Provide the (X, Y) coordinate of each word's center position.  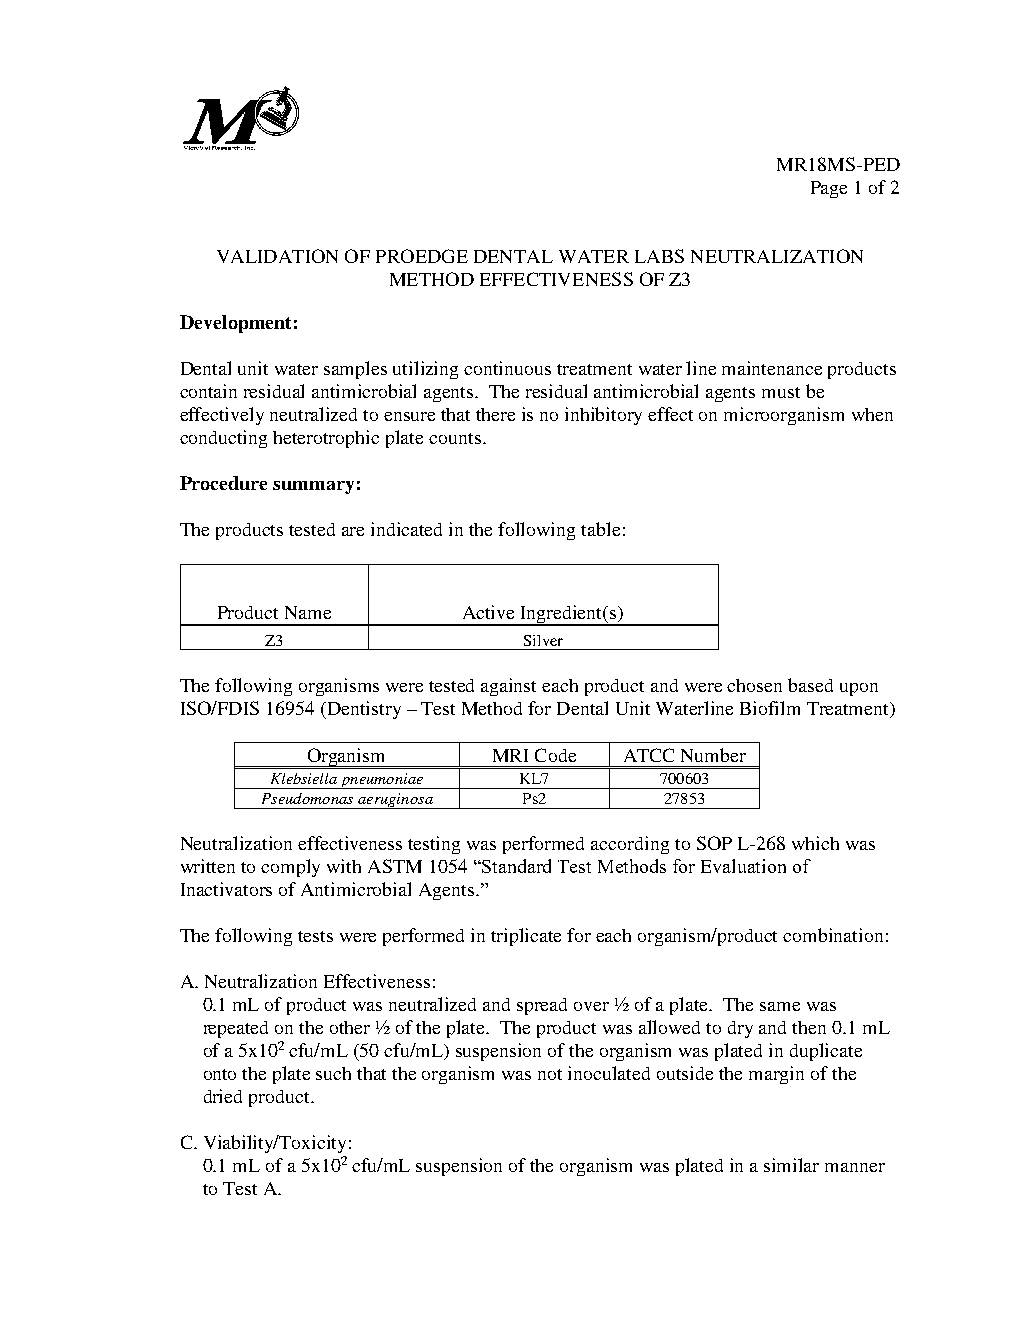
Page (829, 189)
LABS (659, 256)
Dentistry (363, 710)
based (810, 685)
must (781, 392)
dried (223, 1096)
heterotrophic (326, 439)
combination (833, 935)
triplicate (526, 937)
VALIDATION (277, 256)
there (495, 414)
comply (290, 868)
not (550, 1074)
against (508, 687)
